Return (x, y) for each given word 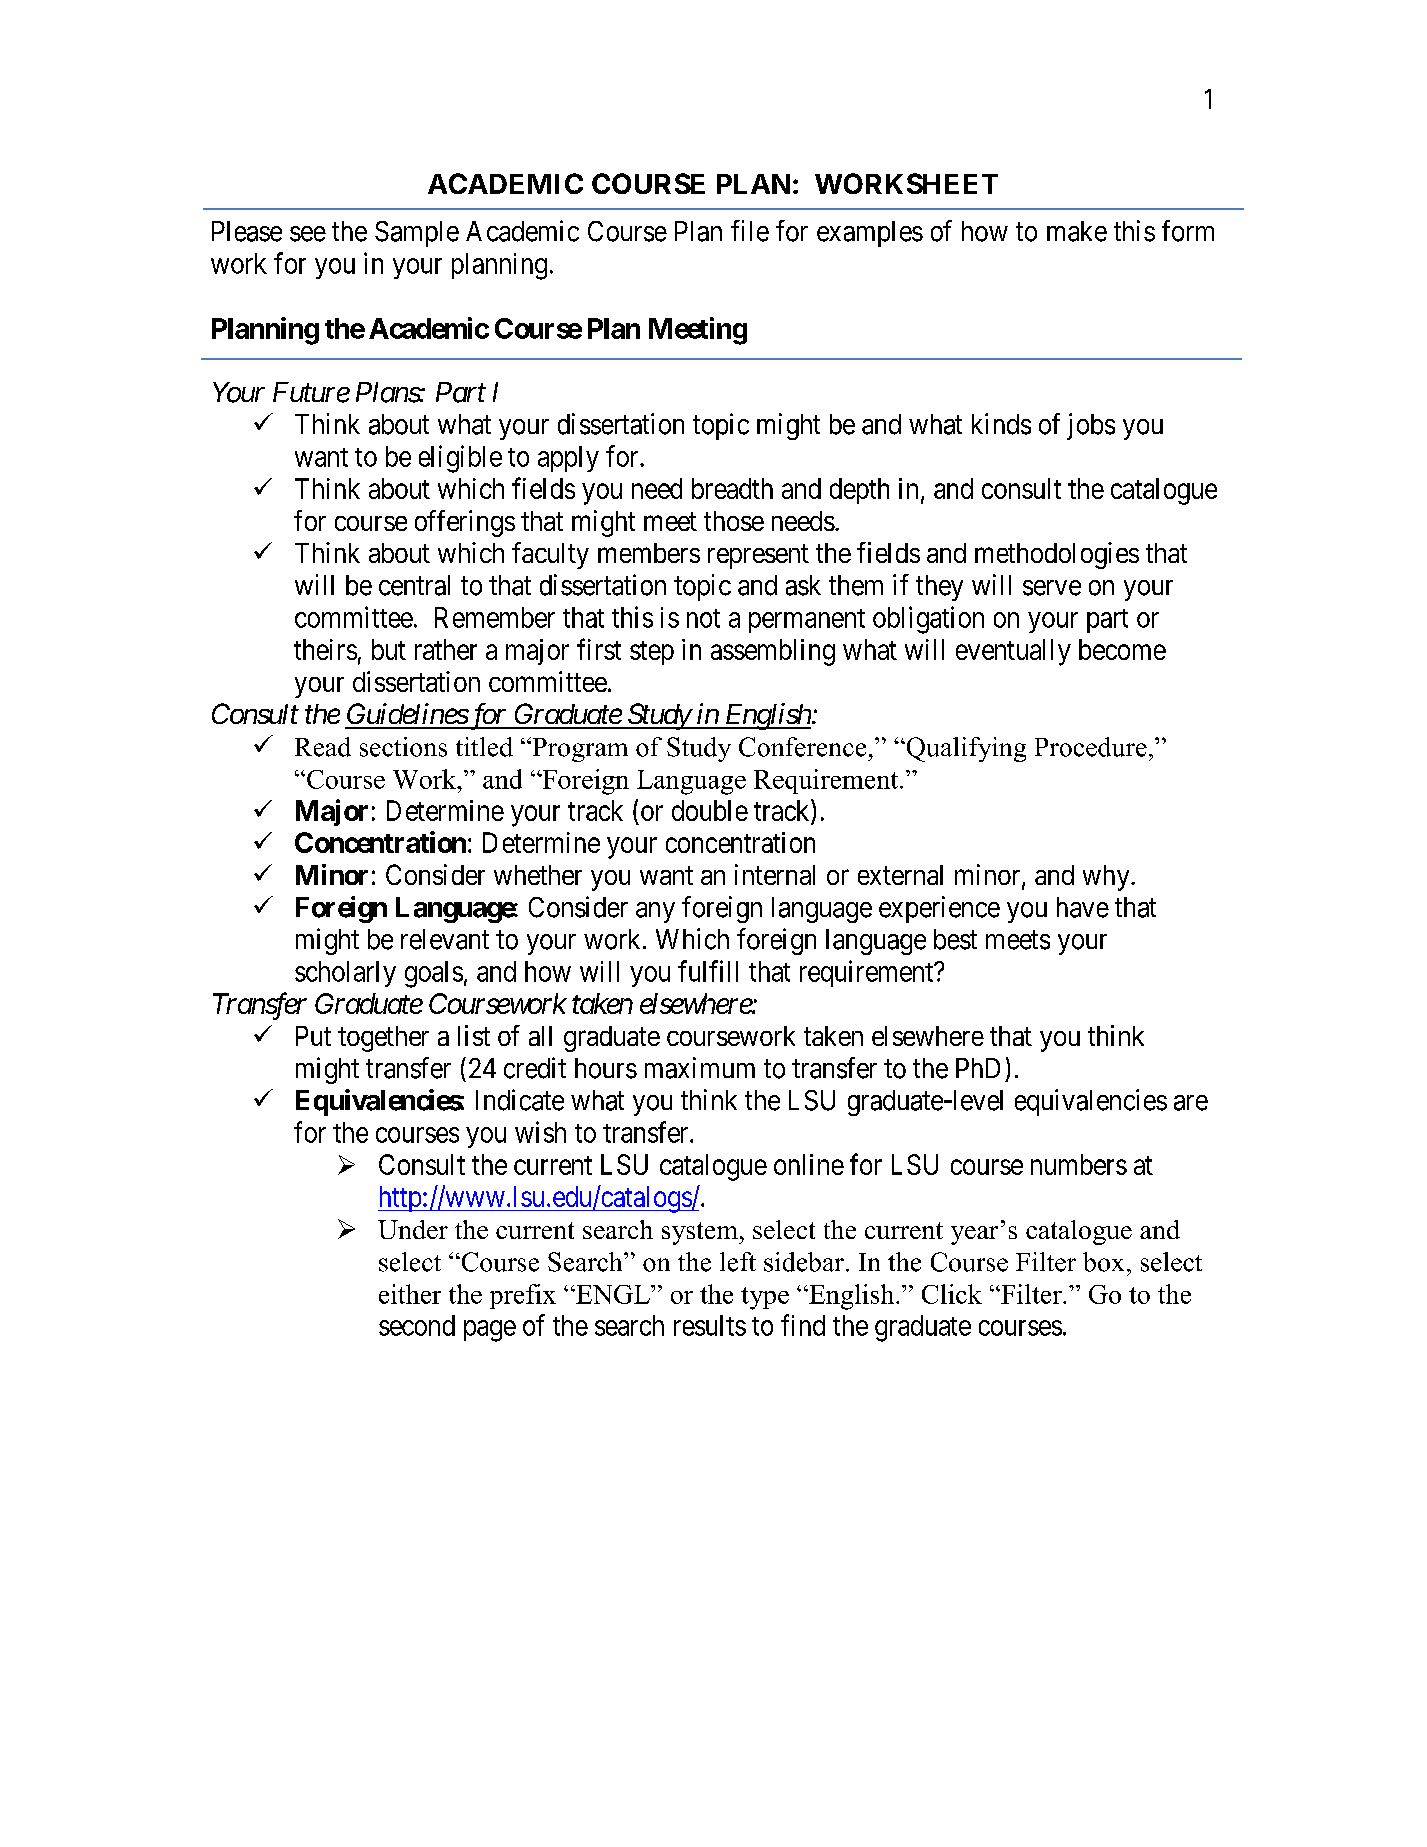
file (750, 231)
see (308, 234)
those (734, 521)
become (1122, 649)
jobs (1091, 426)
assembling (773, 652)
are (1191, 1103)
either (410, 1294)
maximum (700, 1068)
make (1077, 231)
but (389, 649)
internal (775, 874)
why (1107, 878)
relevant (445, 939)
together (383, 1039)
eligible (460, 459)
